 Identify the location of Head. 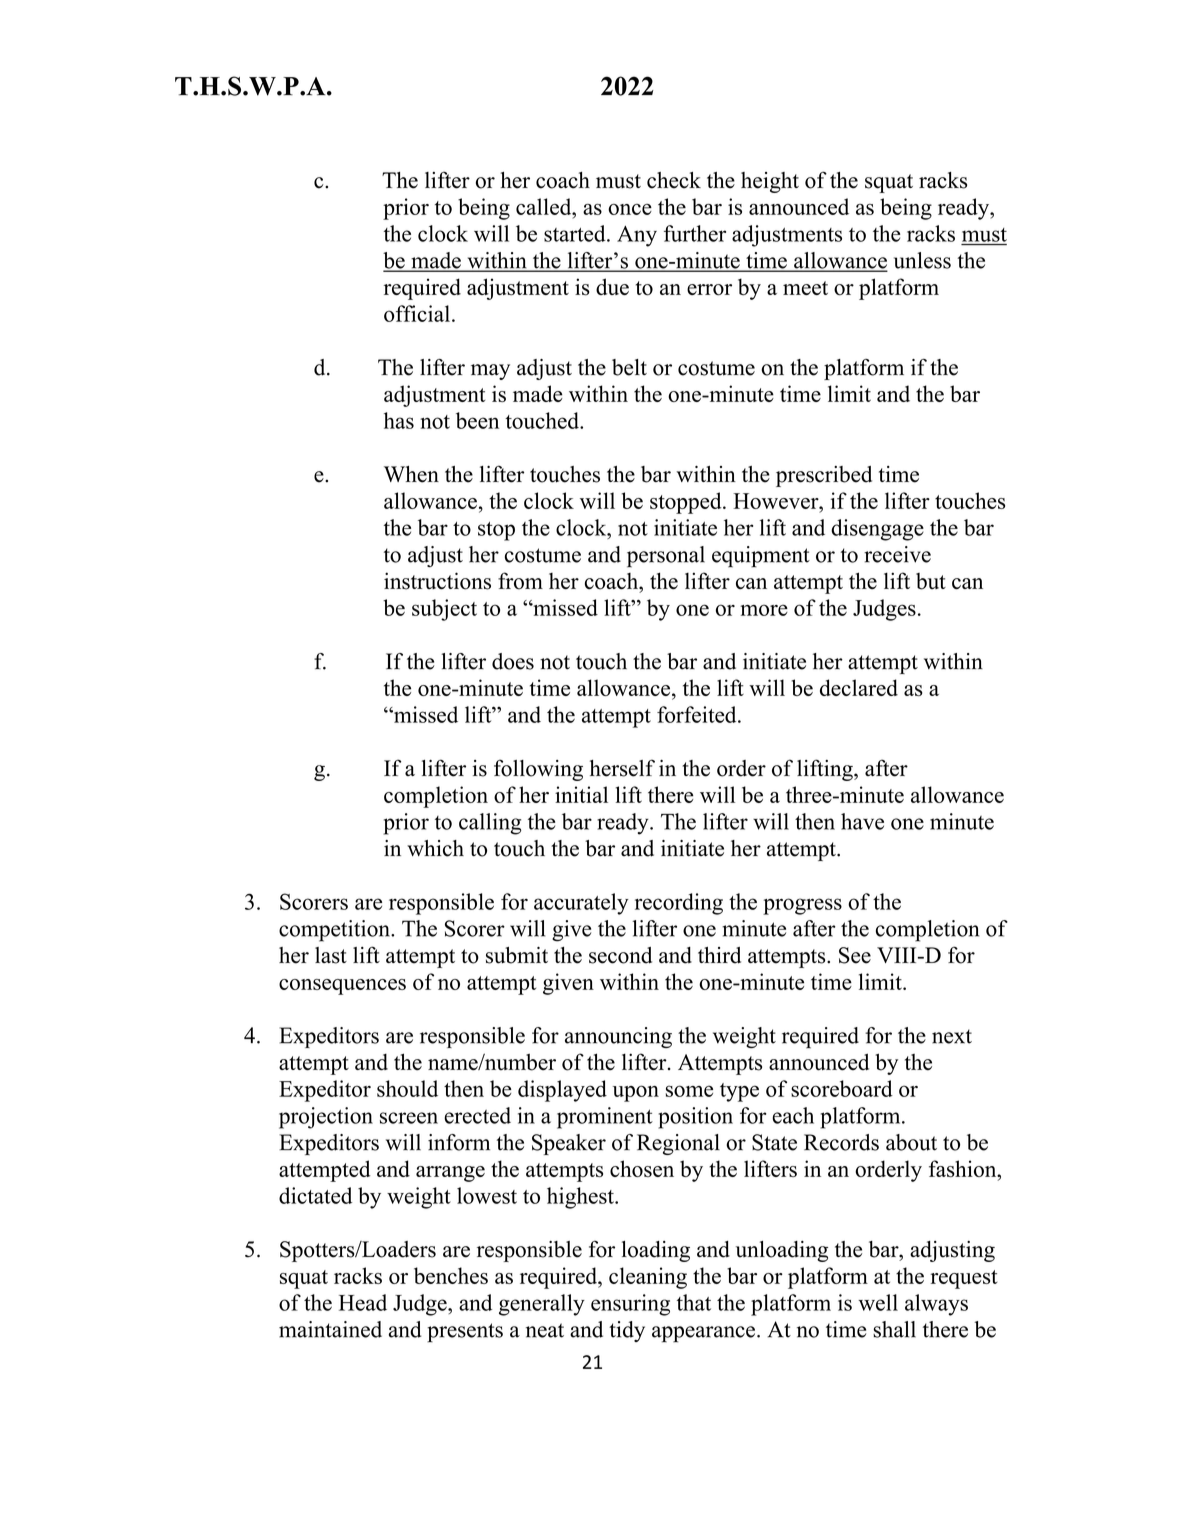
(363, 1302).
